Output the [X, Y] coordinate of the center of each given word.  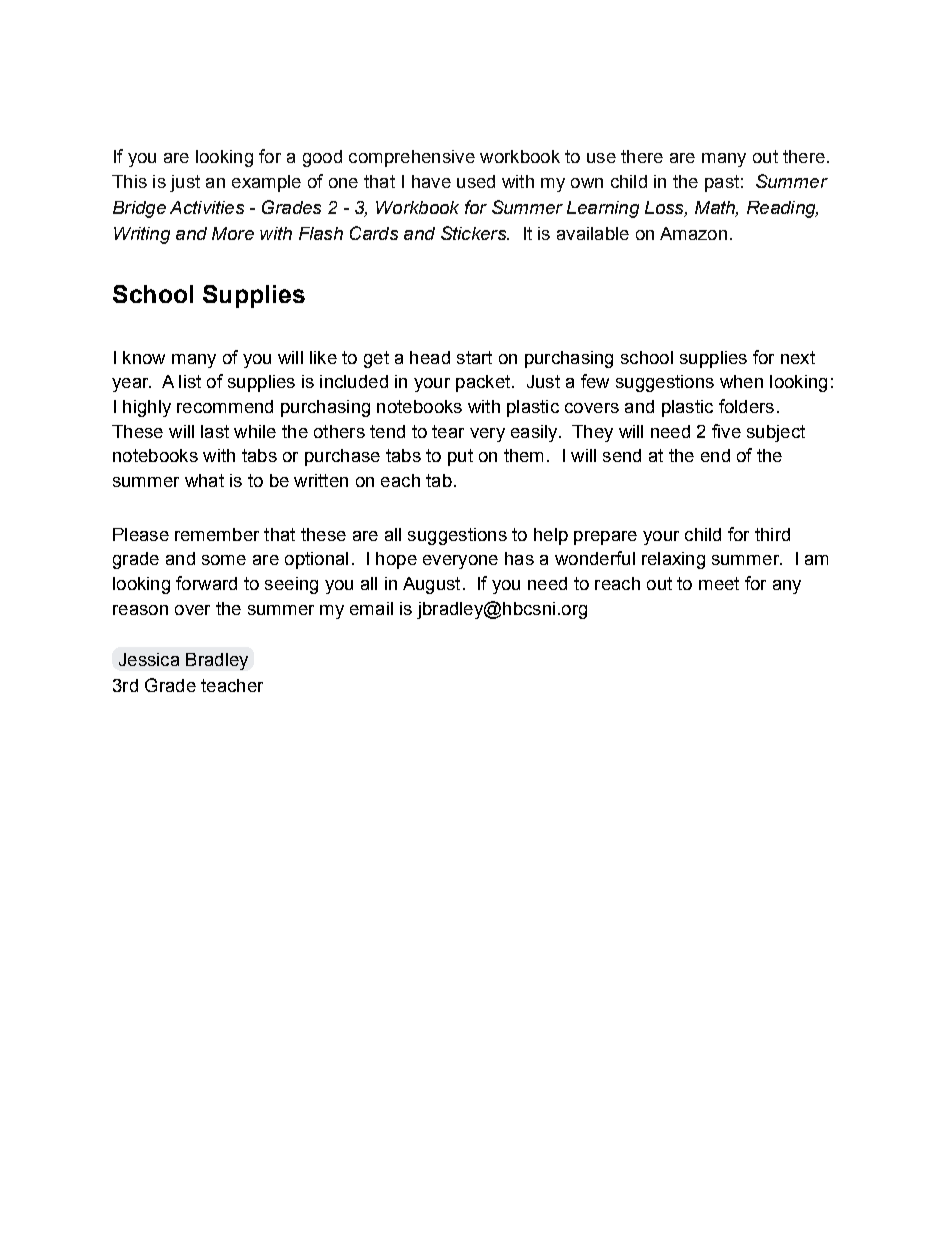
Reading [782, 209]
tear [448, 431]
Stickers [474, 233]
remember [217, 534]
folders [746, 406]
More [233, 233]
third [772, 534]
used [476, 181]
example [266, 183]
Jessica [149, 659]
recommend [225, 406]
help [551, 536]
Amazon [693, 233]
